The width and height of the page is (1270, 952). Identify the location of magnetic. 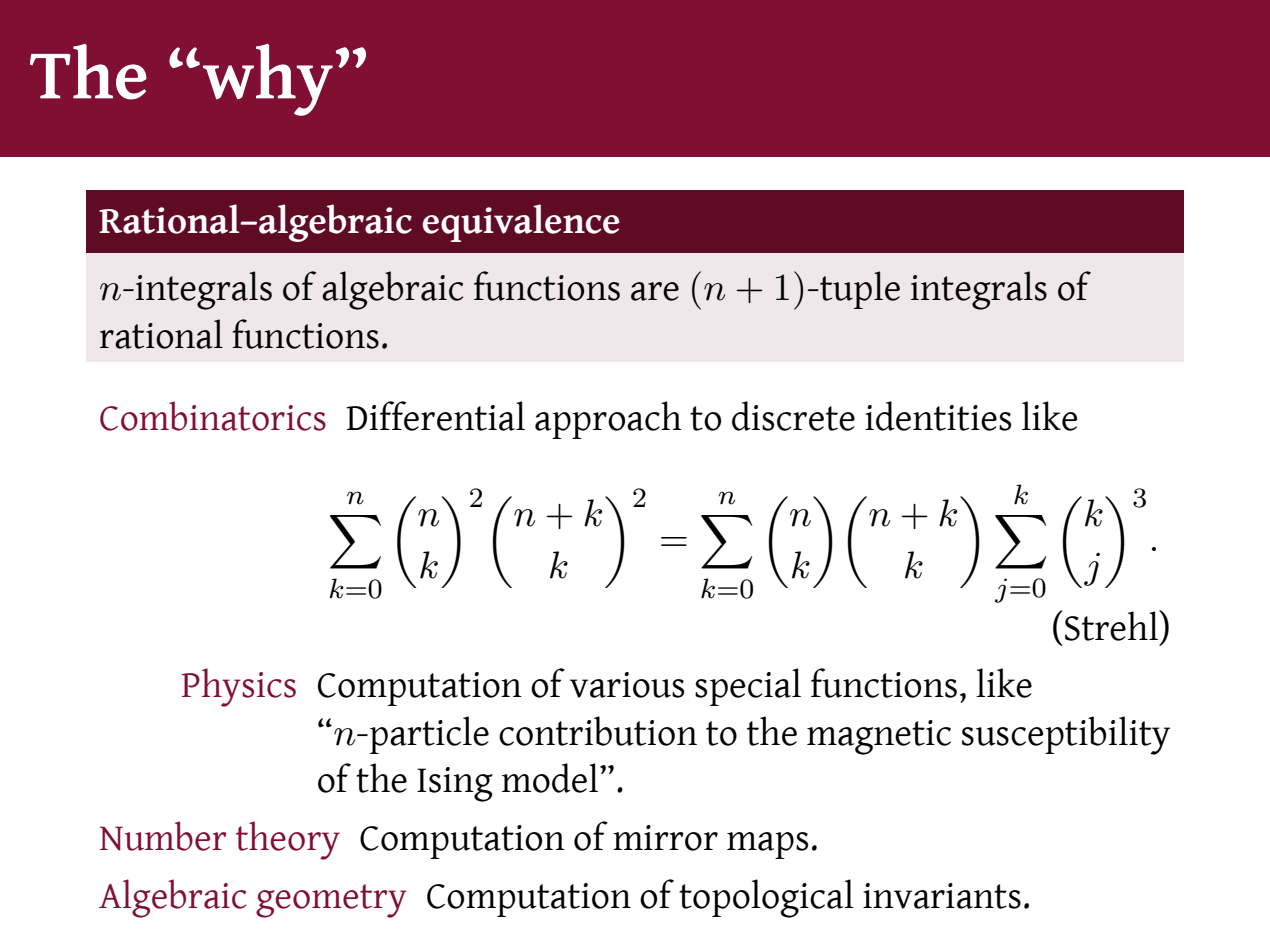
(879, 737).
